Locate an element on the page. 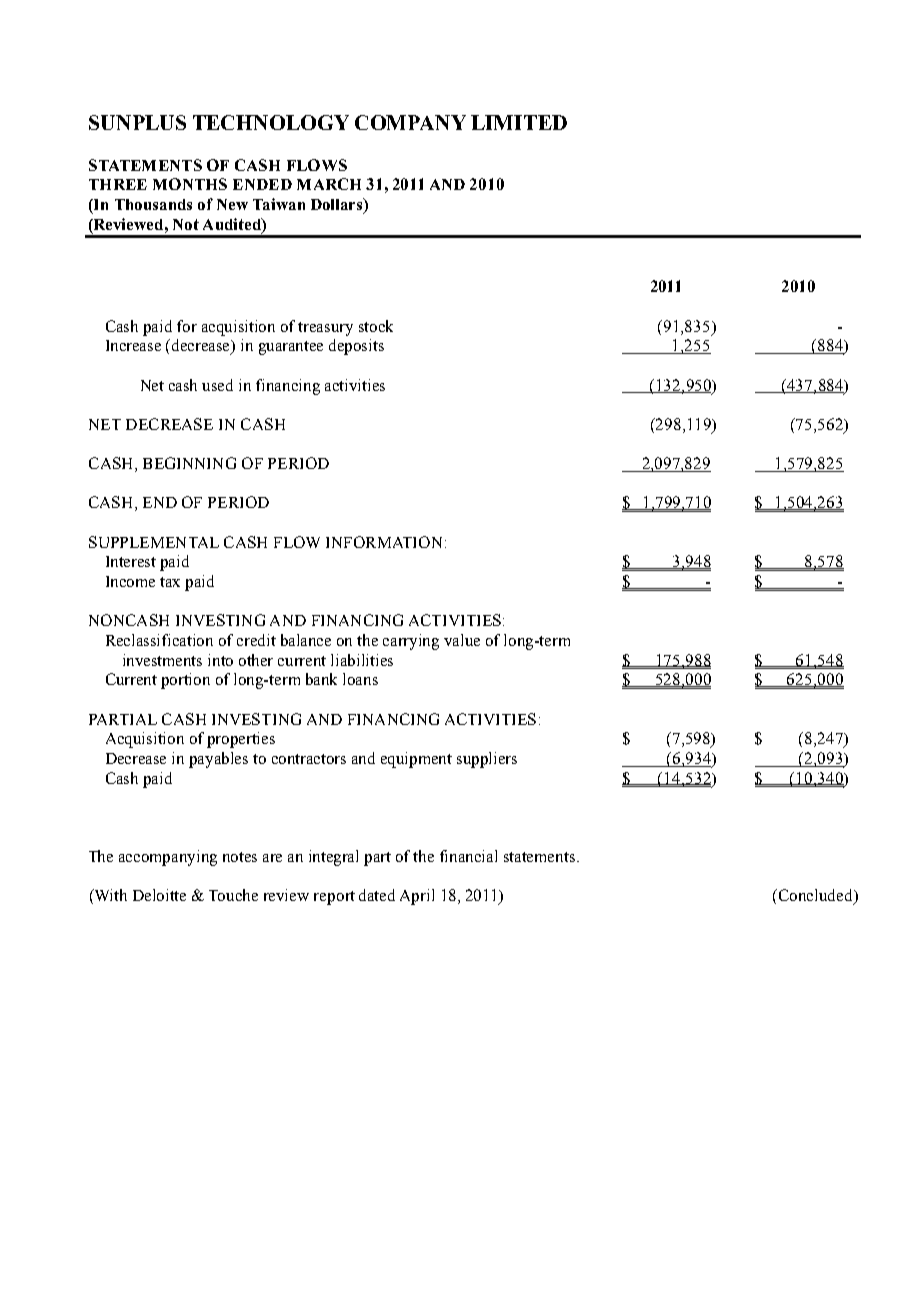  Dollars is located at coordinates (338, 205).
